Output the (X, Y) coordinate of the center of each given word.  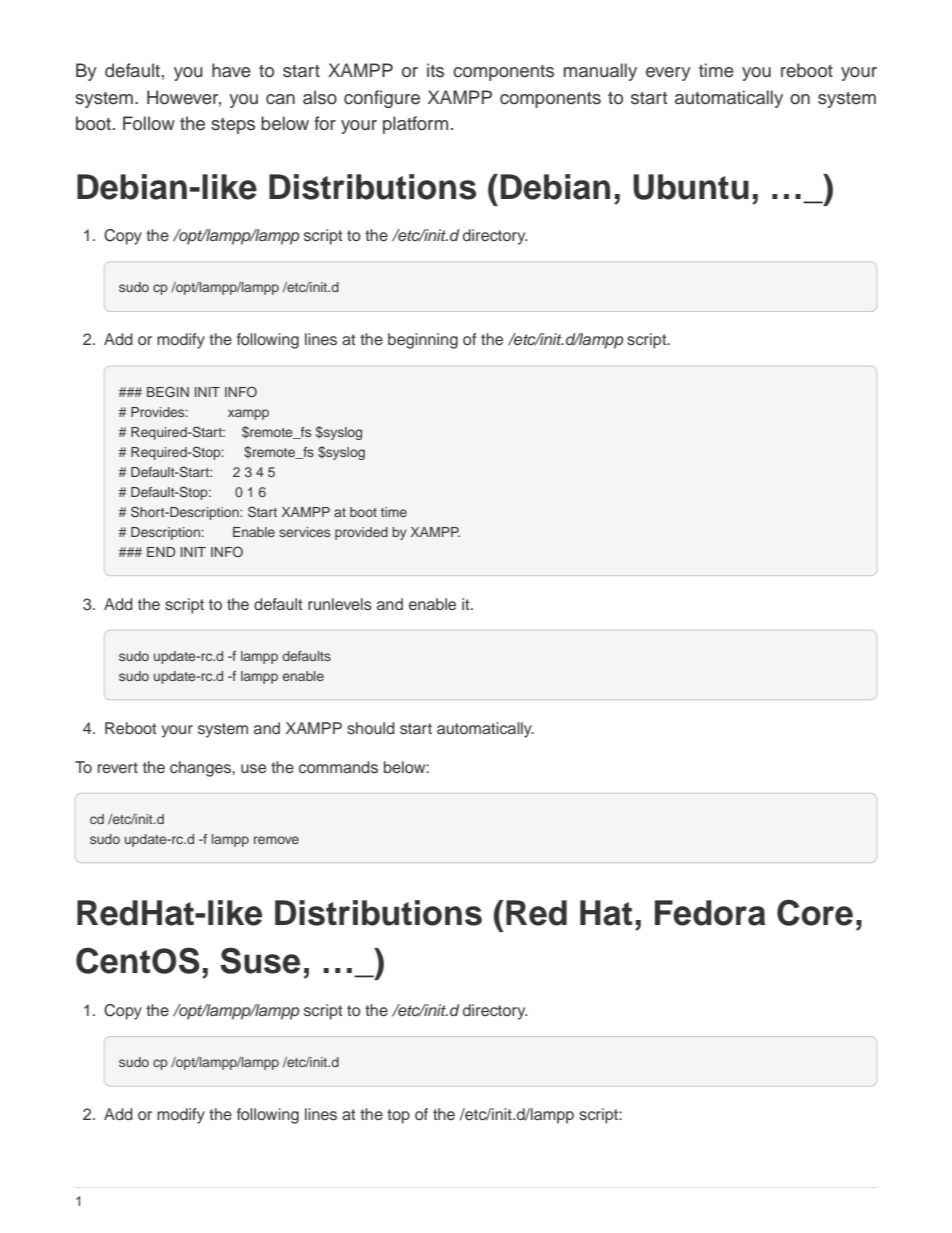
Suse (260, 960)
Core (815, 912)
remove (276, 840)
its (435, 70)
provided (361, 533)
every (668, 74)
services (304, 532)
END (161, 552)
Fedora (710, 913)
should (371, 728)
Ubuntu (691, 187)
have (231, 70)
